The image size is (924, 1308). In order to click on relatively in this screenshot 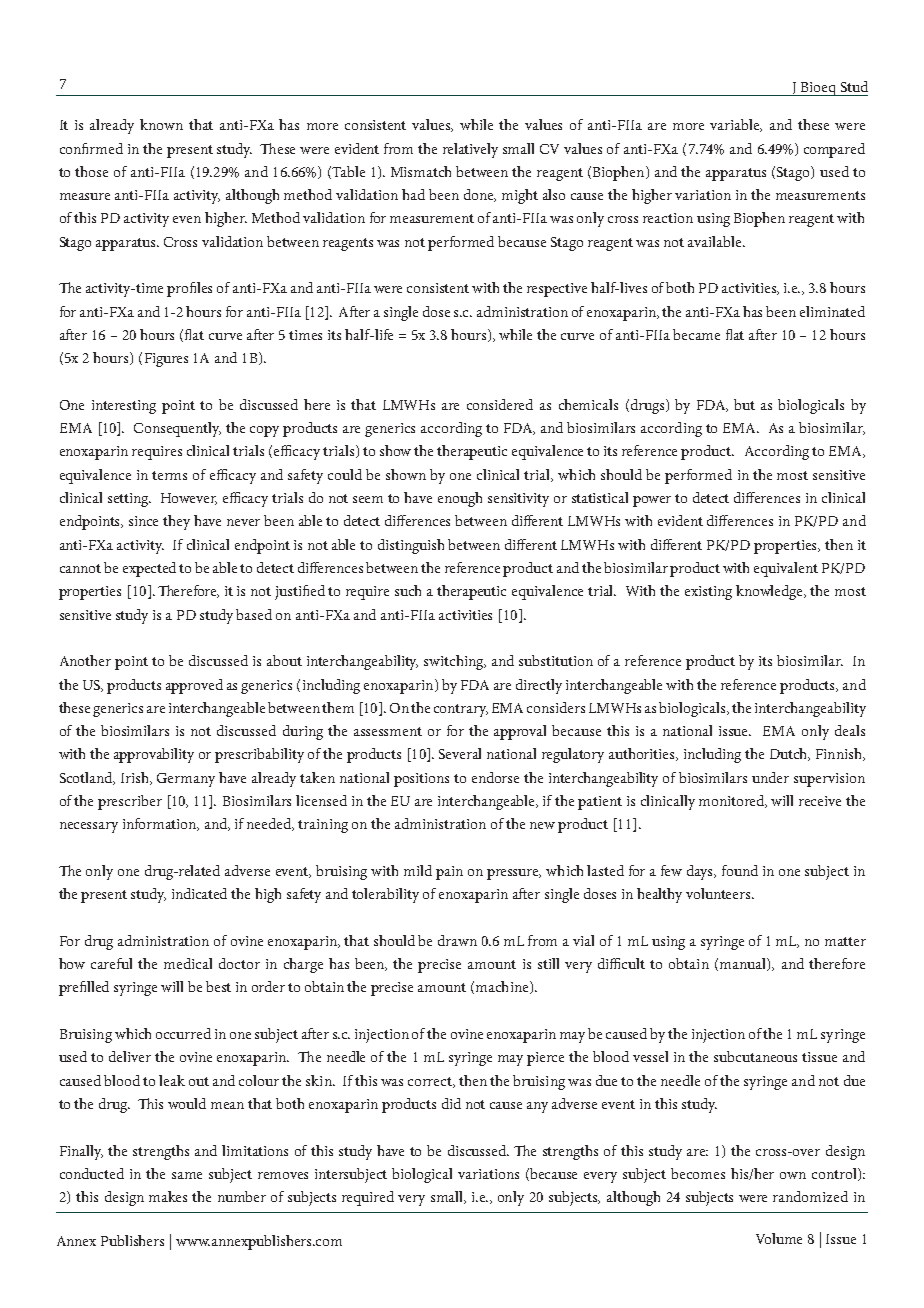, I will do `click(470, 150)`.
